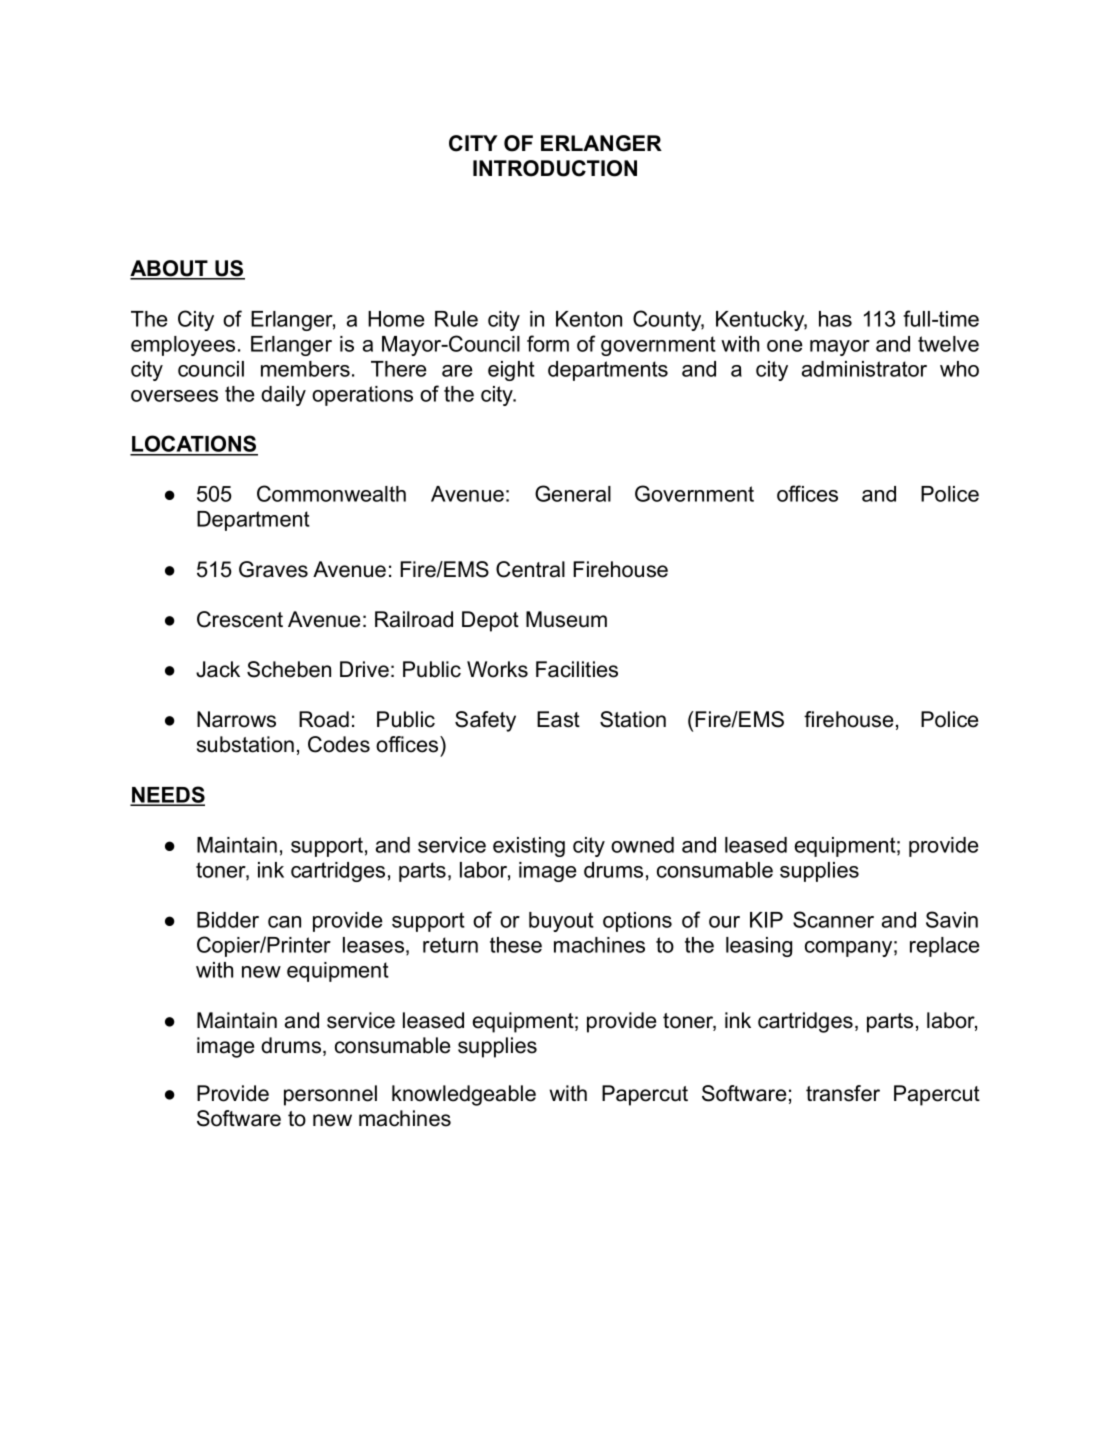  What do you see at coordinates (835, 319) in the image?
I see `has` at bounding box center [835, 319].
